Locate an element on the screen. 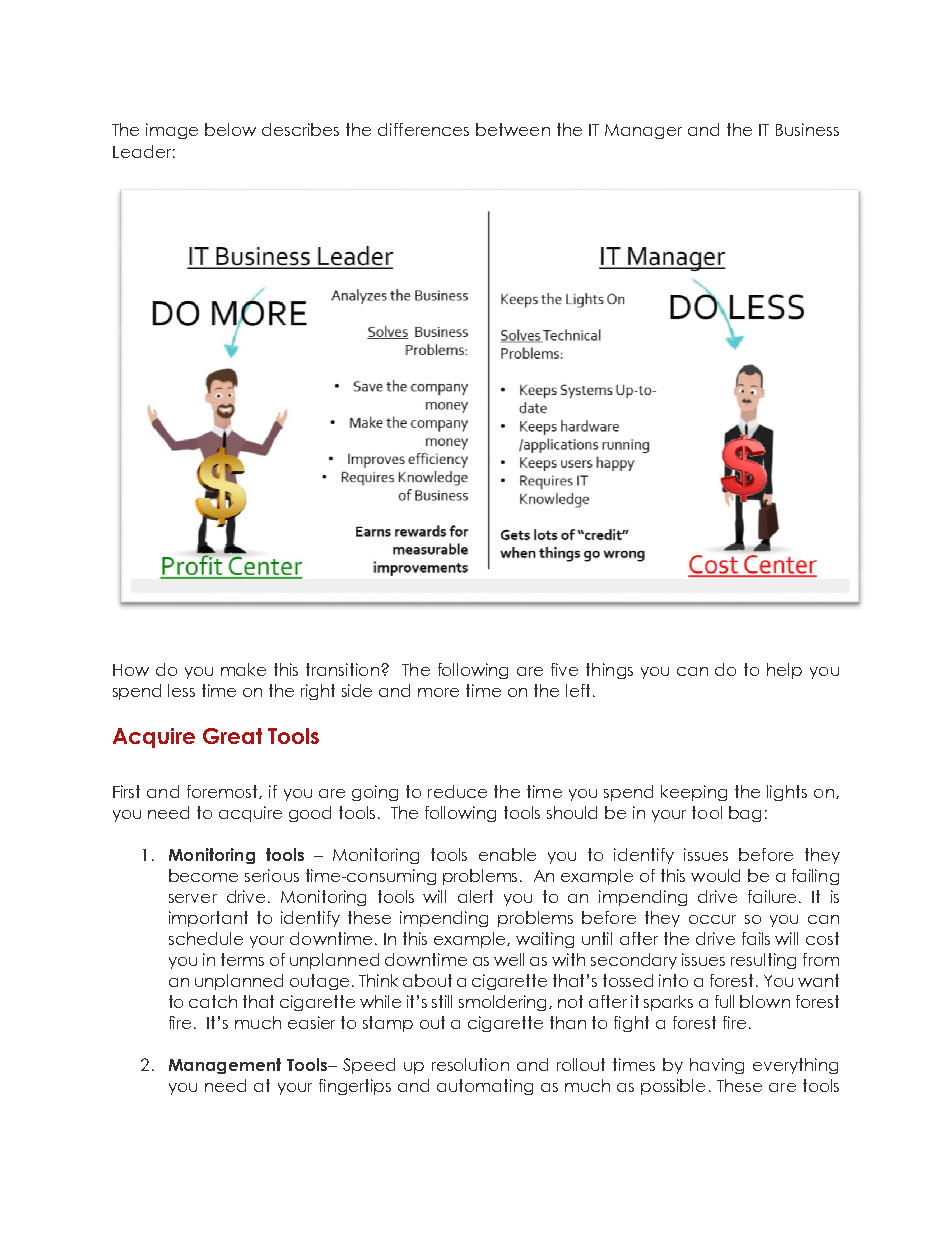 This screenshot has height=1233, width=952. between is located at coordinates (513, 129).
